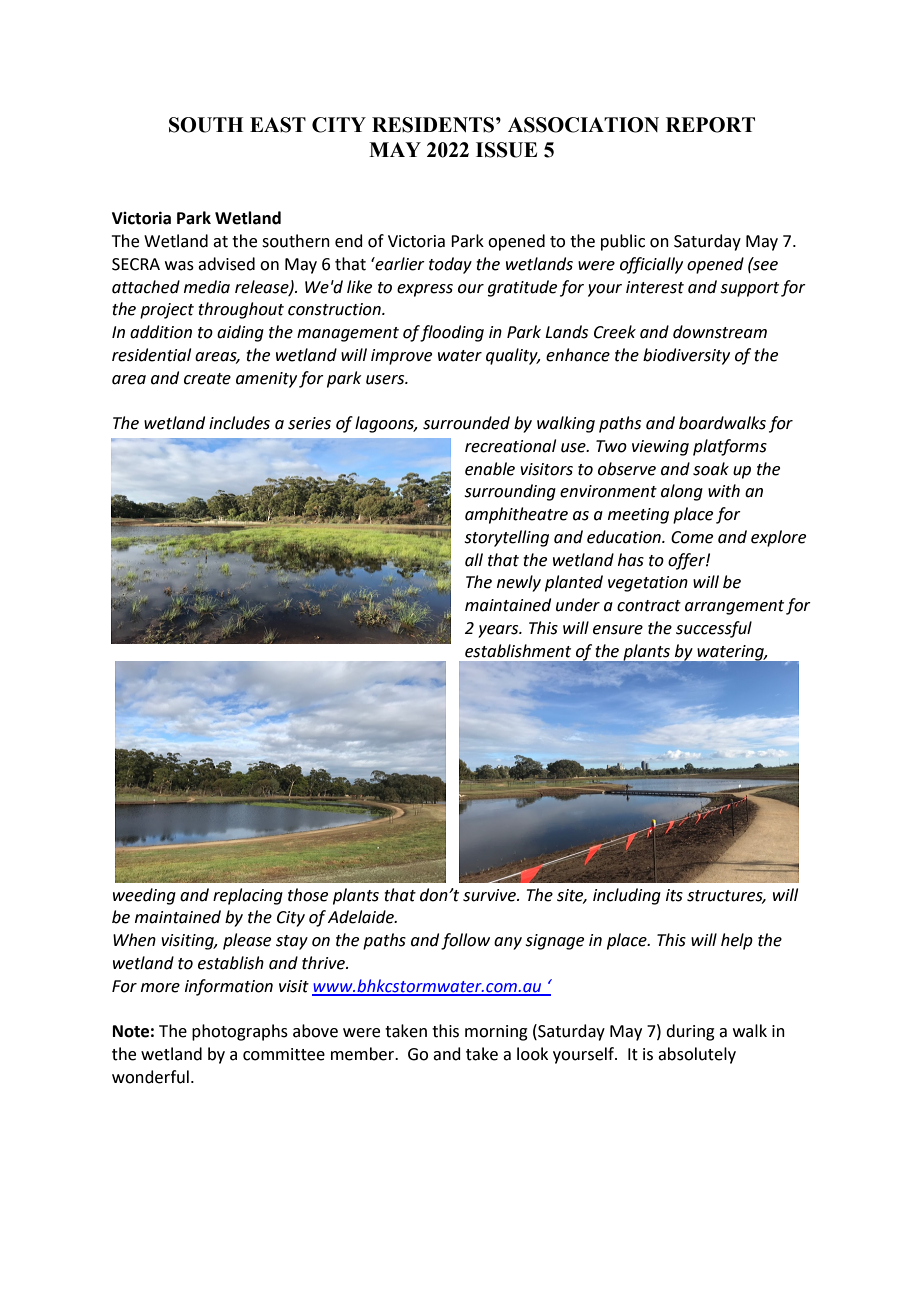 The width and height of the document is (924, 1308). What do you see at coordinates (710, 125) in the document?
I see `REPORT` at bounding box center [710, 125].
